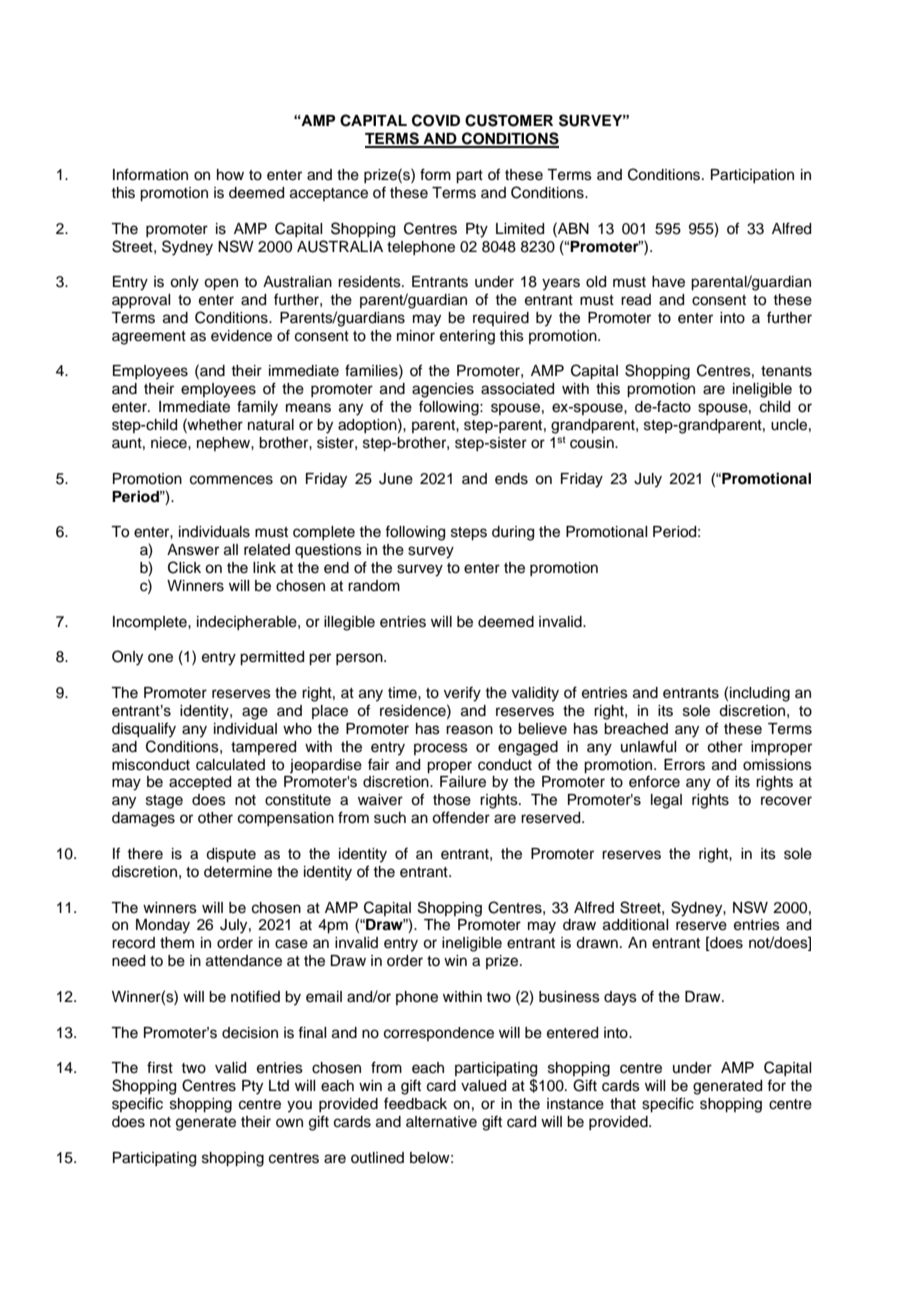 The width and height of the screenshot is (924, 1308). What do you see at coordinates (452, 800) in the screenshot?
I see `those` at bounding box center [452, 800].
